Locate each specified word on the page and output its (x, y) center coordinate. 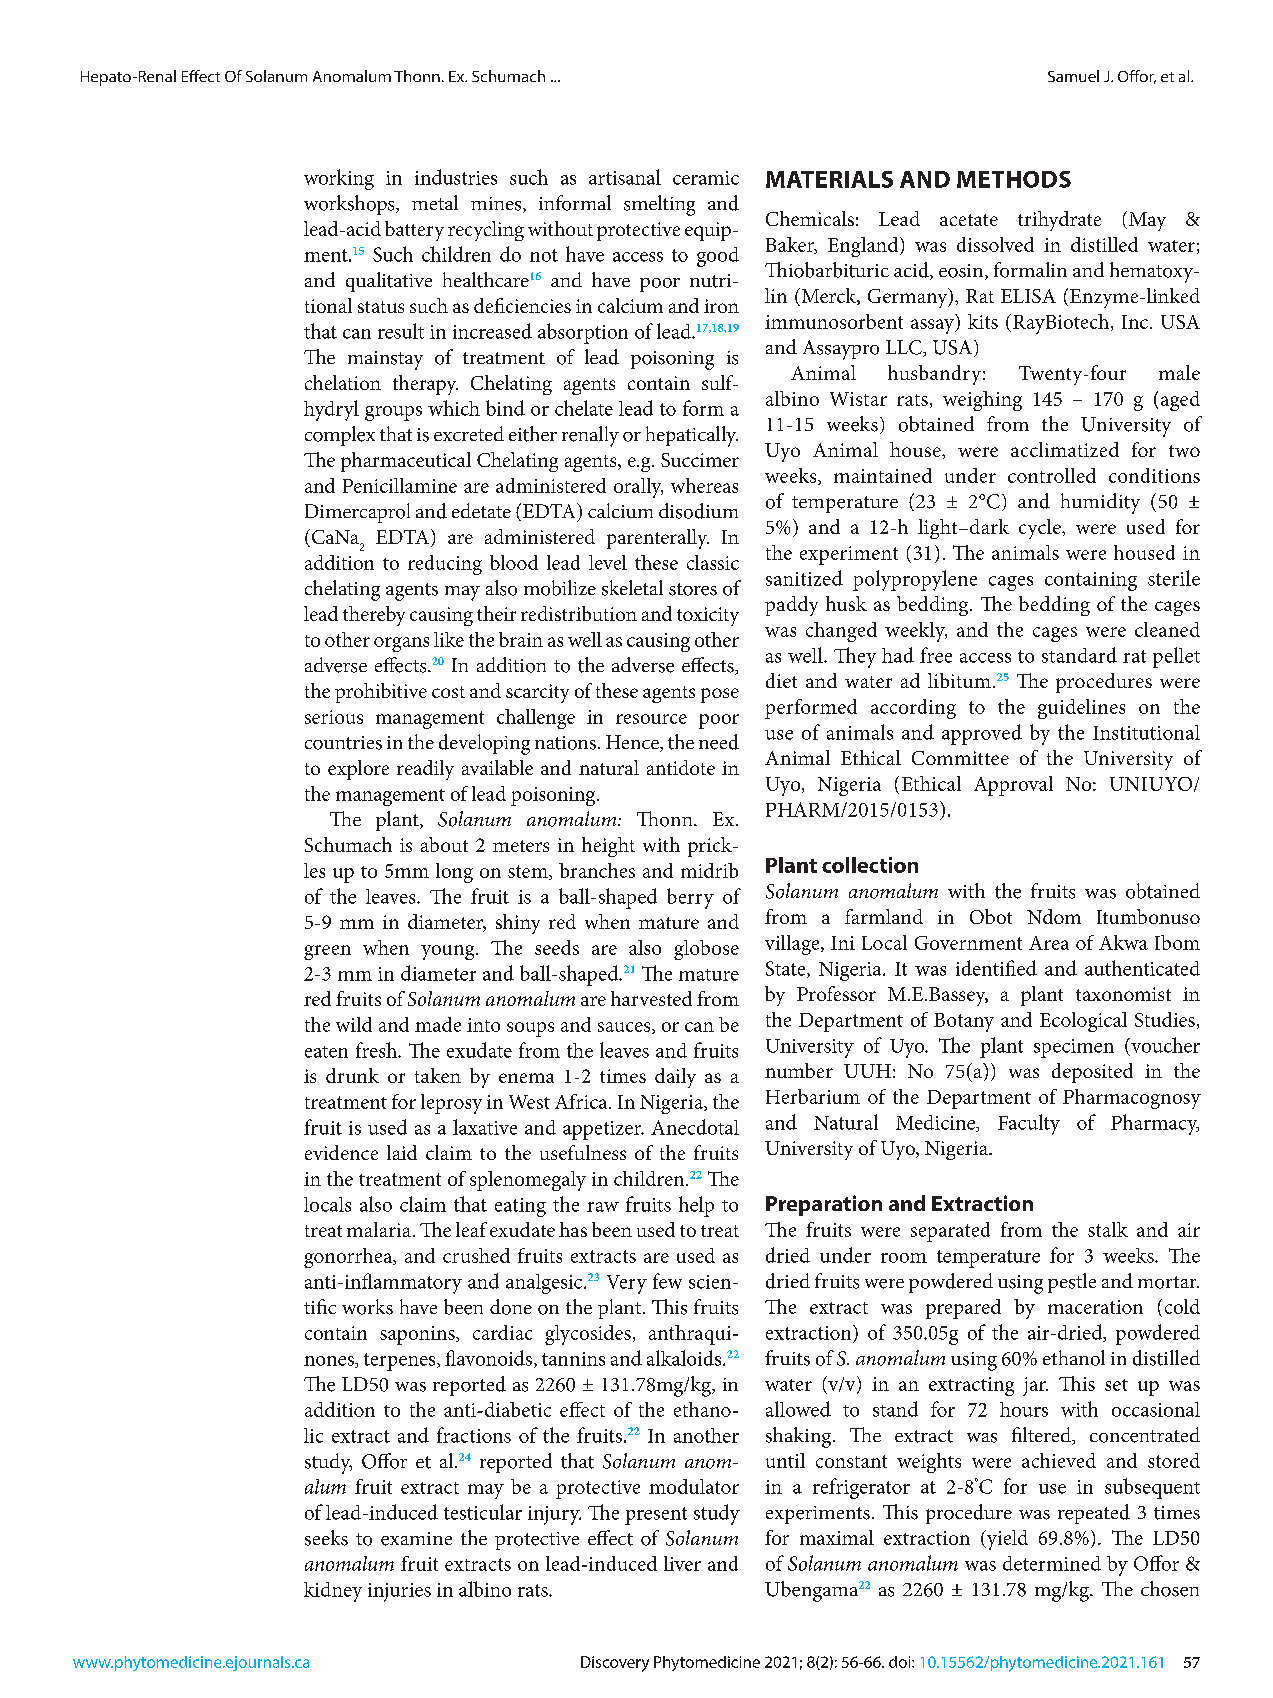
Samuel (1073, 76)
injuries (399, 1592)
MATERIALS (829, 179)
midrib (709, 870)
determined (1052, 1563)
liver (682, 1563)
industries (456, 177)
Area (1049, 943)
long (454, 873)
